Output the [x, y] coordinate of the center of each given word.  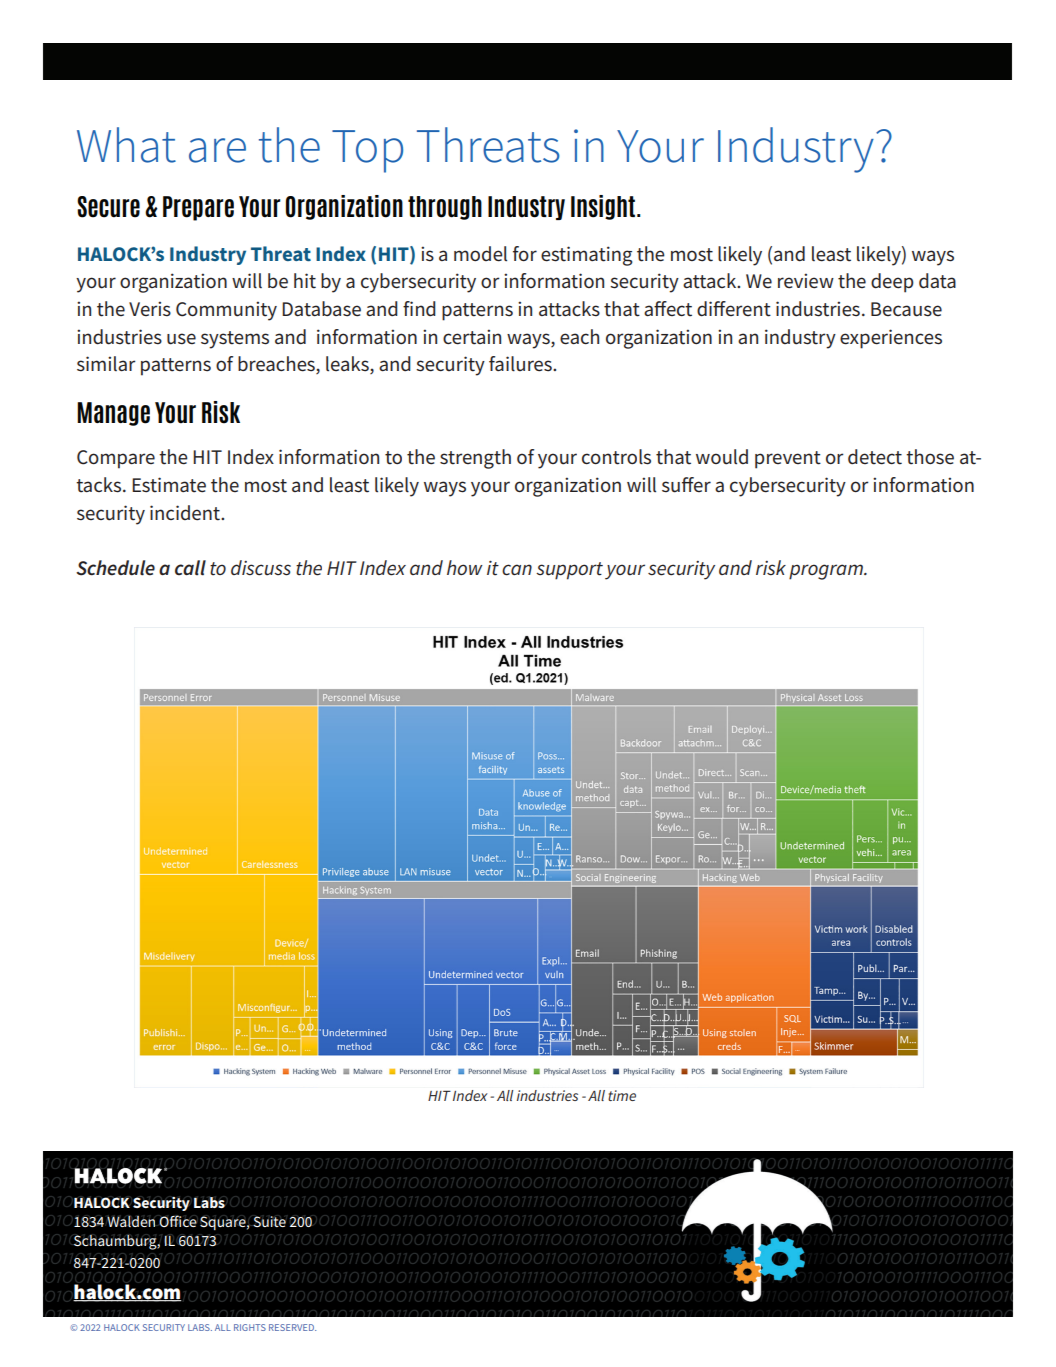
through [445, 208]
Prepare [198, 208]
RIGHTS [250, 1327]
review [806, 281]
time [622, 1095]
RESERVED [292, 1327]
